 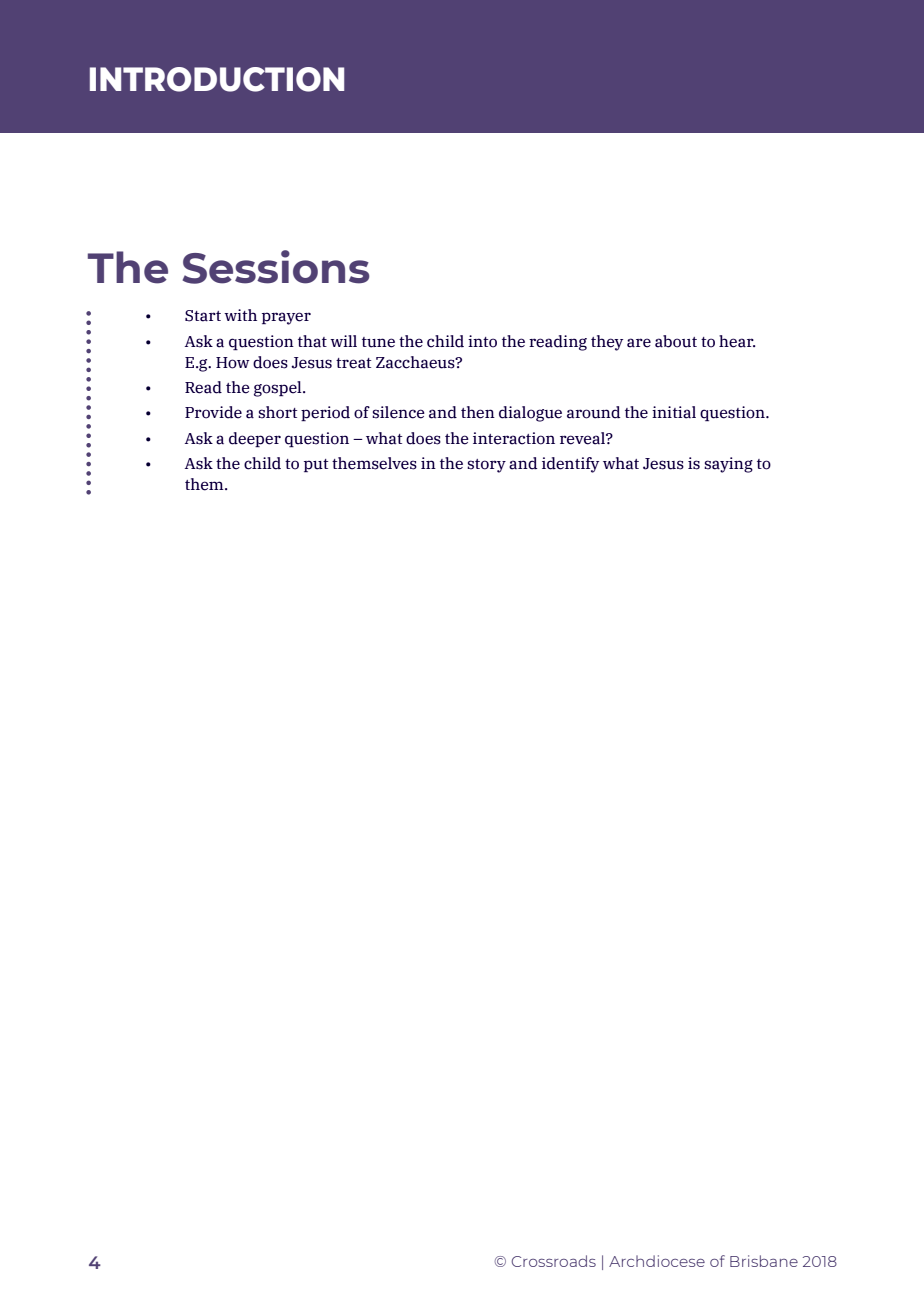 What do you see at coordinates (482, 341) in the screenshot?
I see `into` at bounding box center [482, 341].
